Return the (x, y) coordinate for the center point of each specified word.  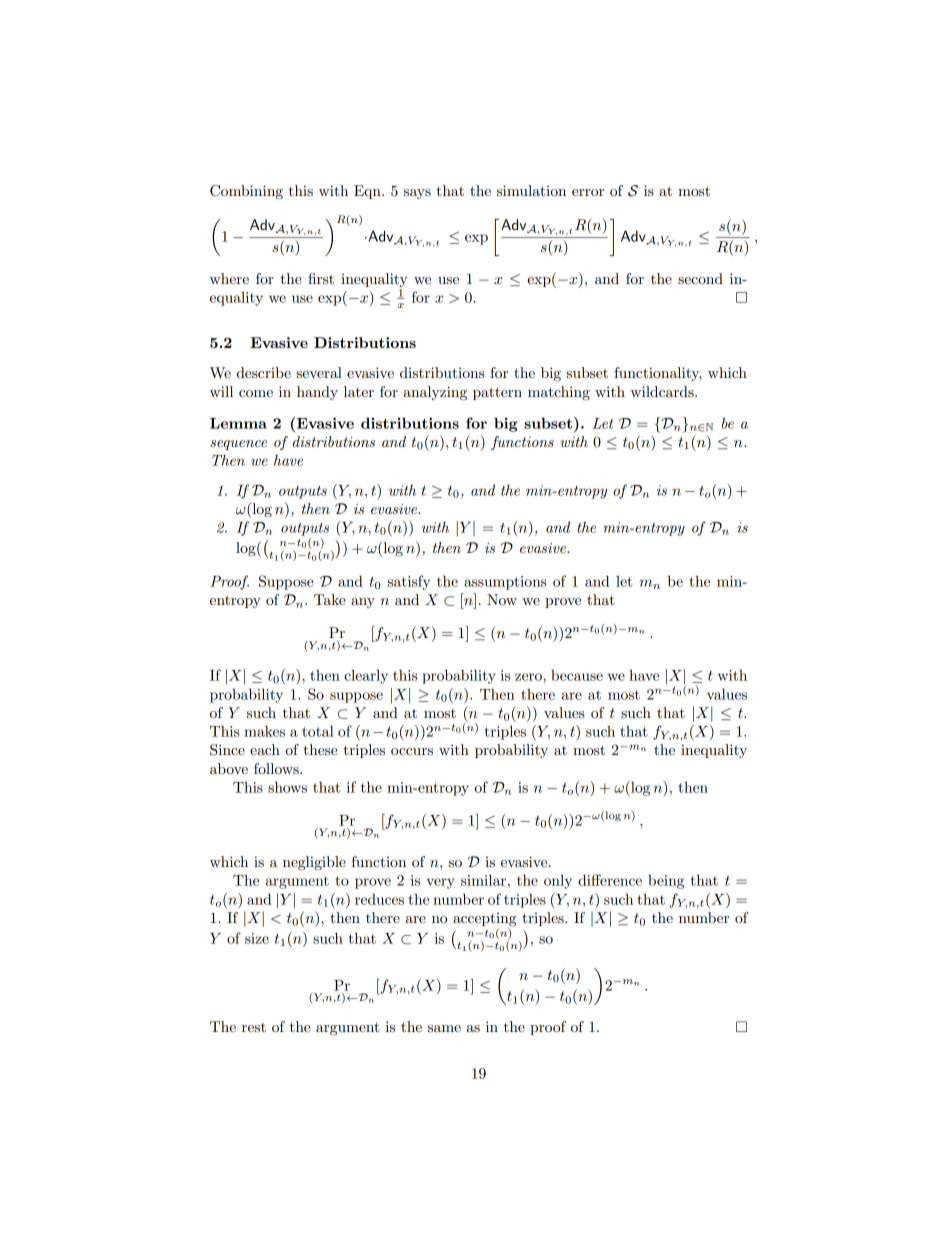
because (577, 675)
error (588, 192)
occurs (412, 751)
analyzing (435, 393)
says (417, 194)
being (666, 881)
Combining (246, 192)
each (265, 749)
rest (254, 1027)
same (444, 1028)
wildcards (663, 391)
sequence (238, 445)
